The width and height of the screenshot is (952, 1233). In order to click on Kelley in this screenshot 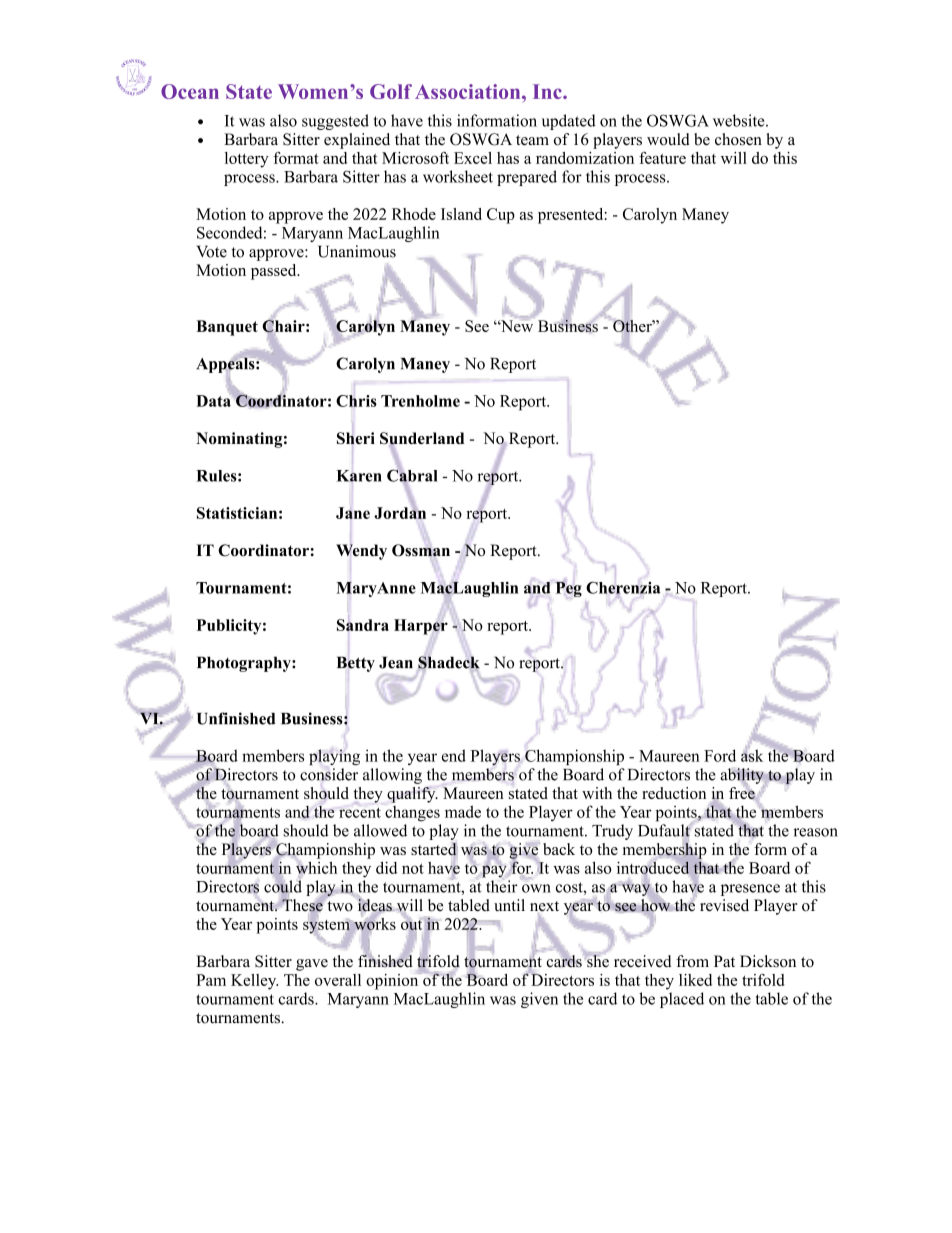, I will do `click(254, 982)`.
